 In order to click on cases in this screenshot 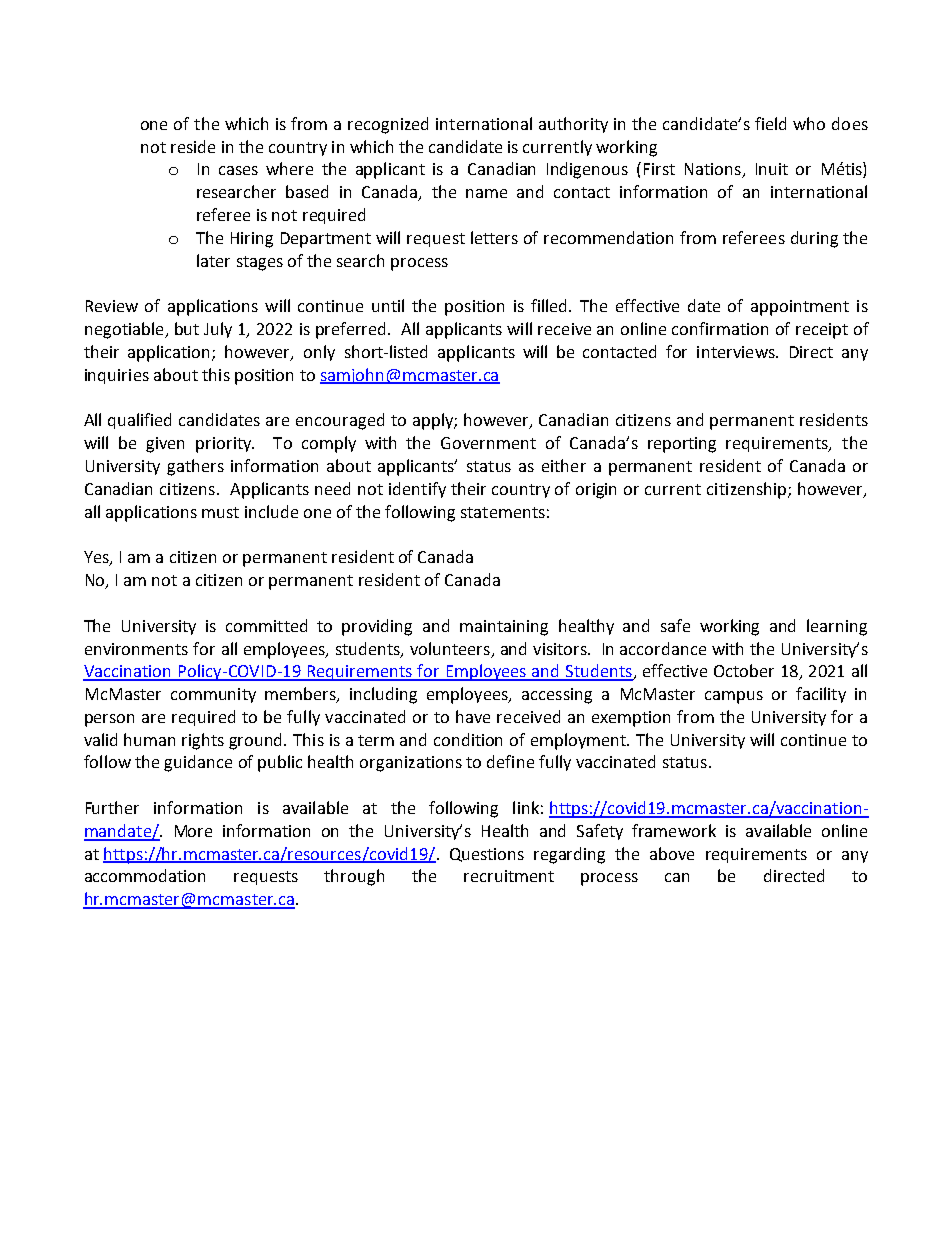, I will do `click(238, 170)`.
